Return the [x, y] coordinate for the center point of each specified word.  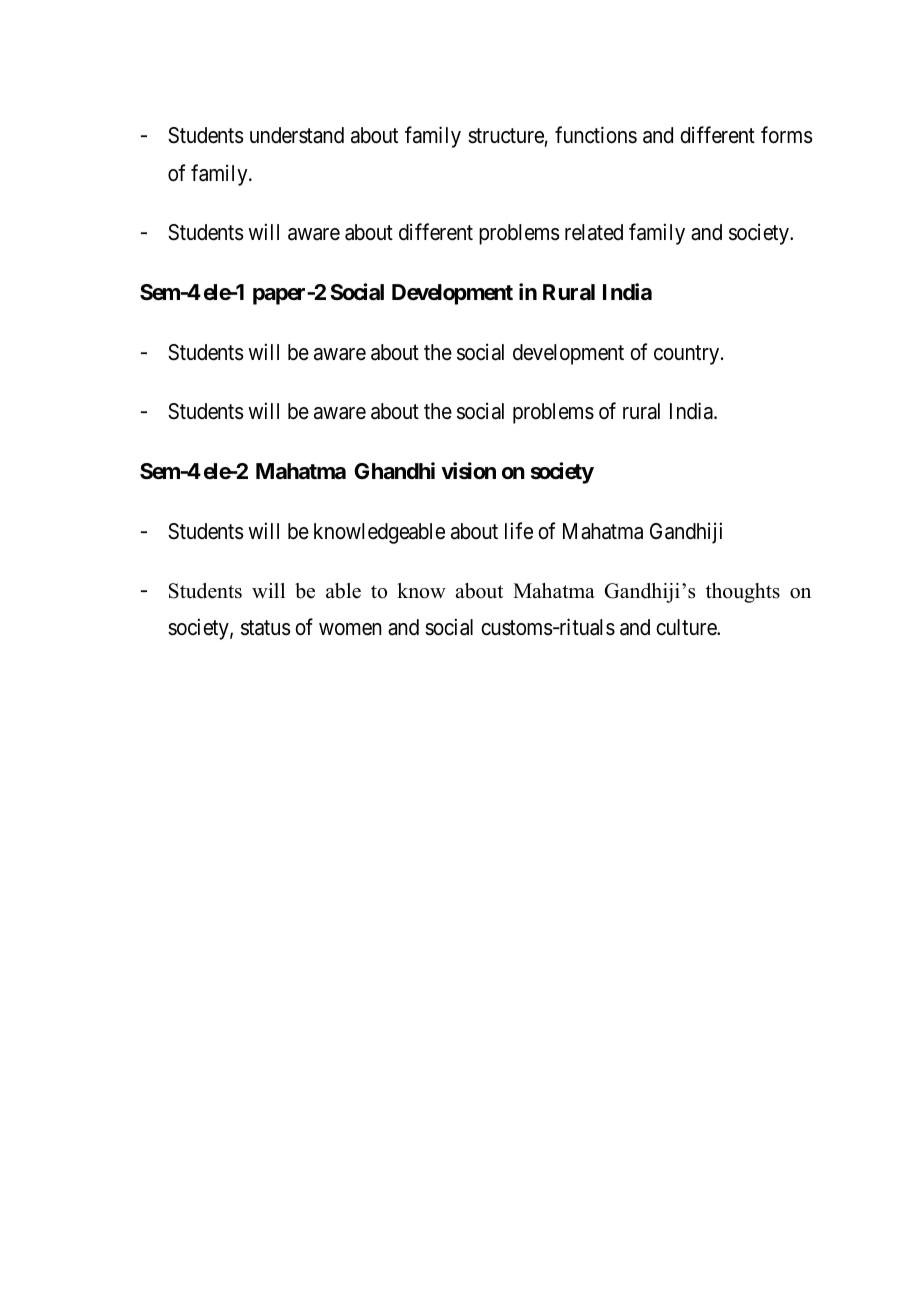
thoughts [743, 593]
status [266, 628]
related [594, 232]
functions [596, 135]
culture [687, 627]
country [688, 355]
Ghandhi [394, 471]
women [350, 629]
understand [297, 135]
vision [468, 471]
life [519, 531]
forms [787, 135]
